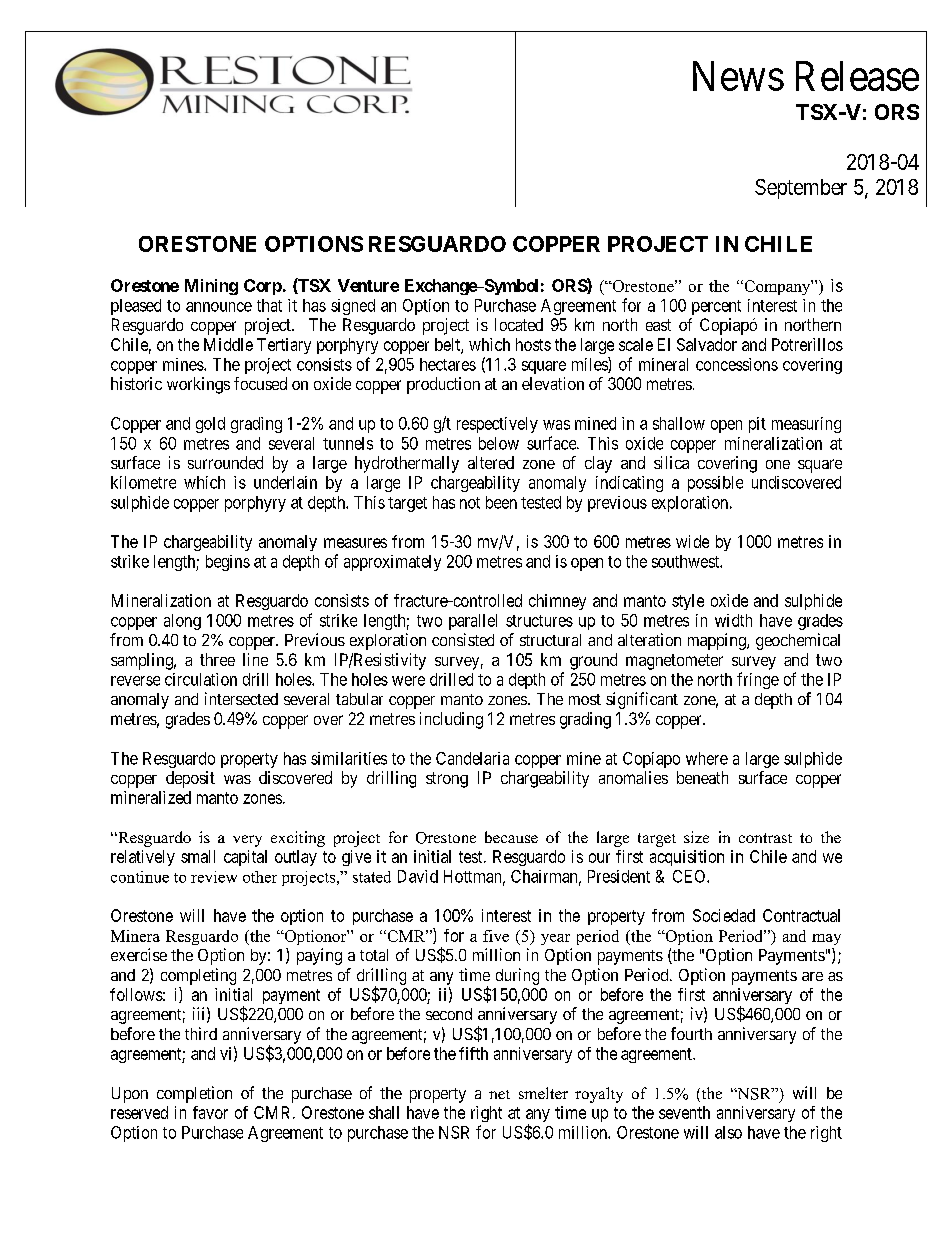 This screenshot has width=952, height=1233. What do you see at coordinates (499, 443) in the screenshot?
I see `below` at bounding box center [499, 443].
